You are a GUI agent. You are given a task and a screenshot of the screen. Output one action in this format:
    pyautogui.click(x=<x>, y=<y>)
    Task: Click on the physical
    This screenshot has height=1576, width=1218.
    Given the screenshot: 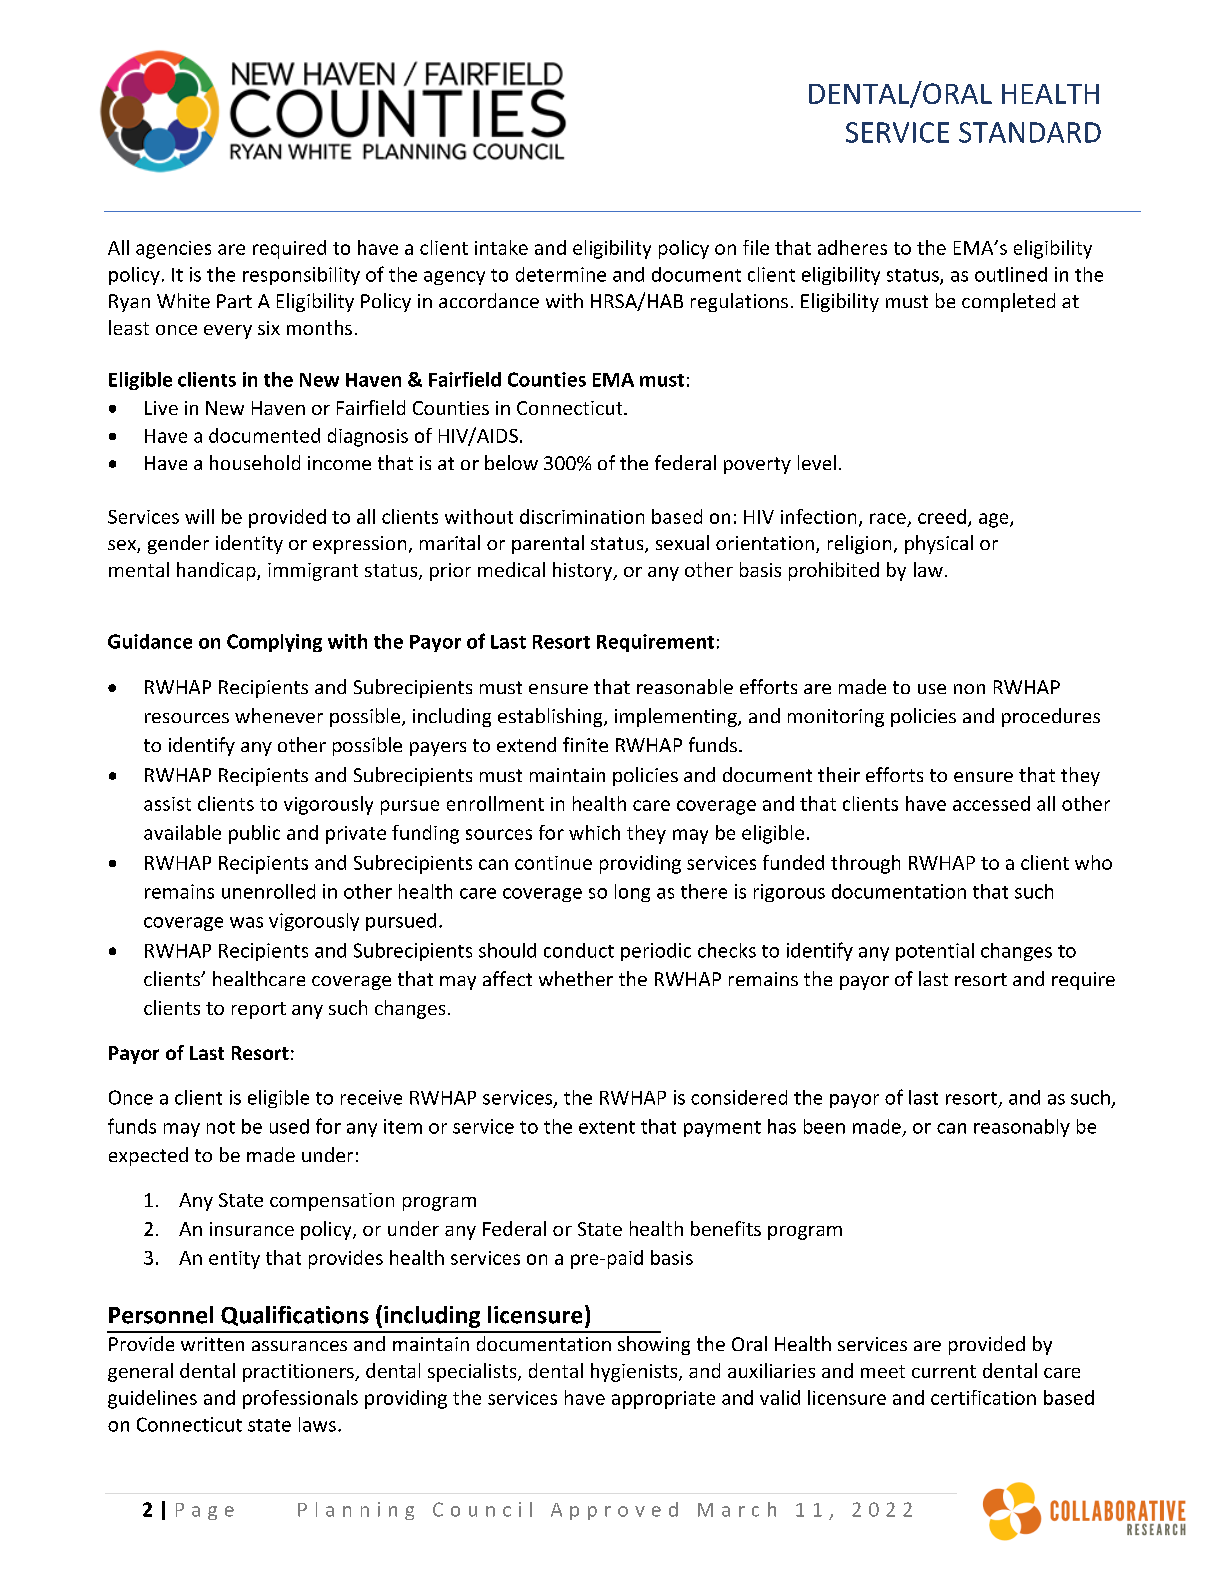 What is the action you would take?
    pyautogui.click(x=939, y=544)
